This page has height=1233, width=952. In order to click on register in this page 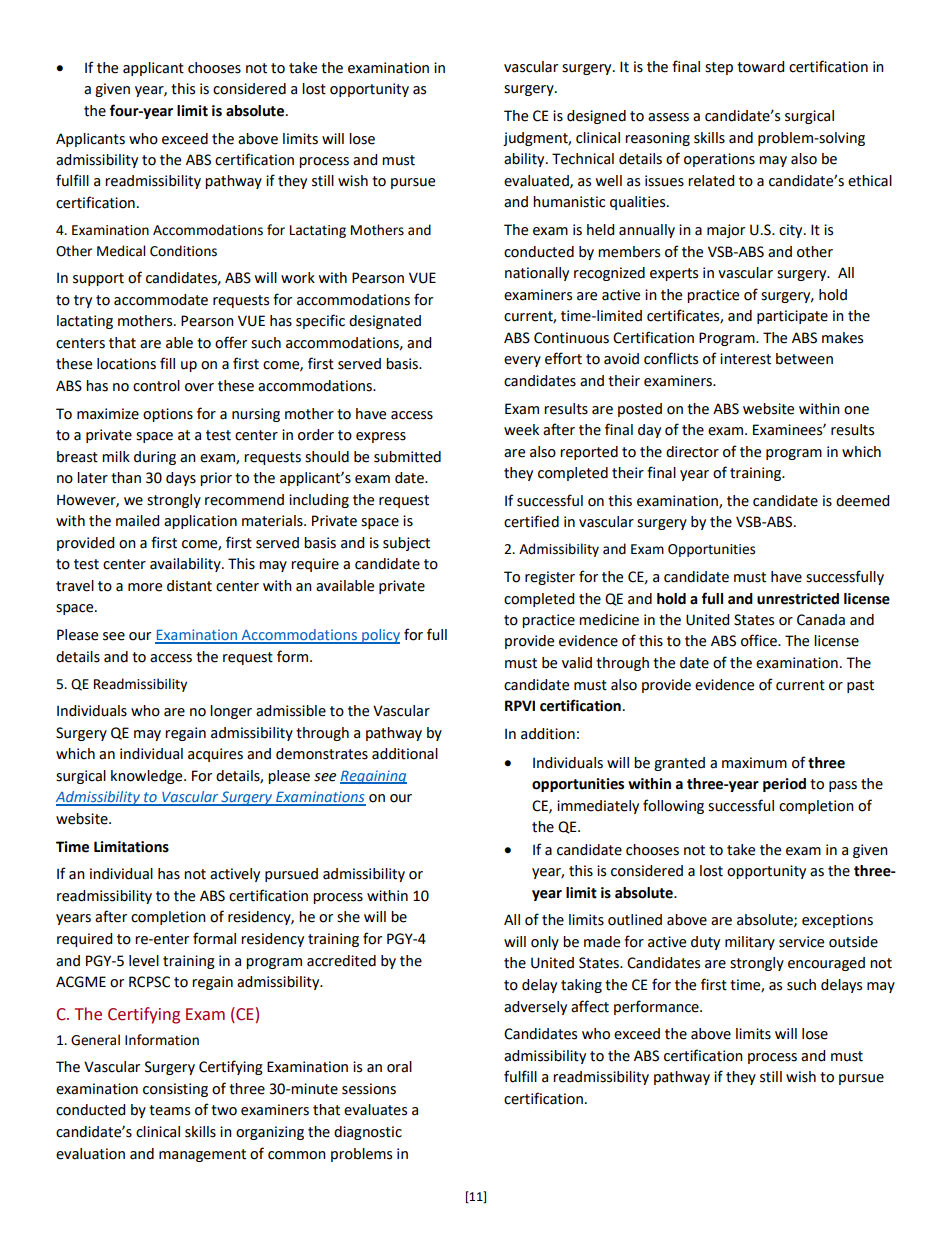, I will do `click(550, 578)`.
